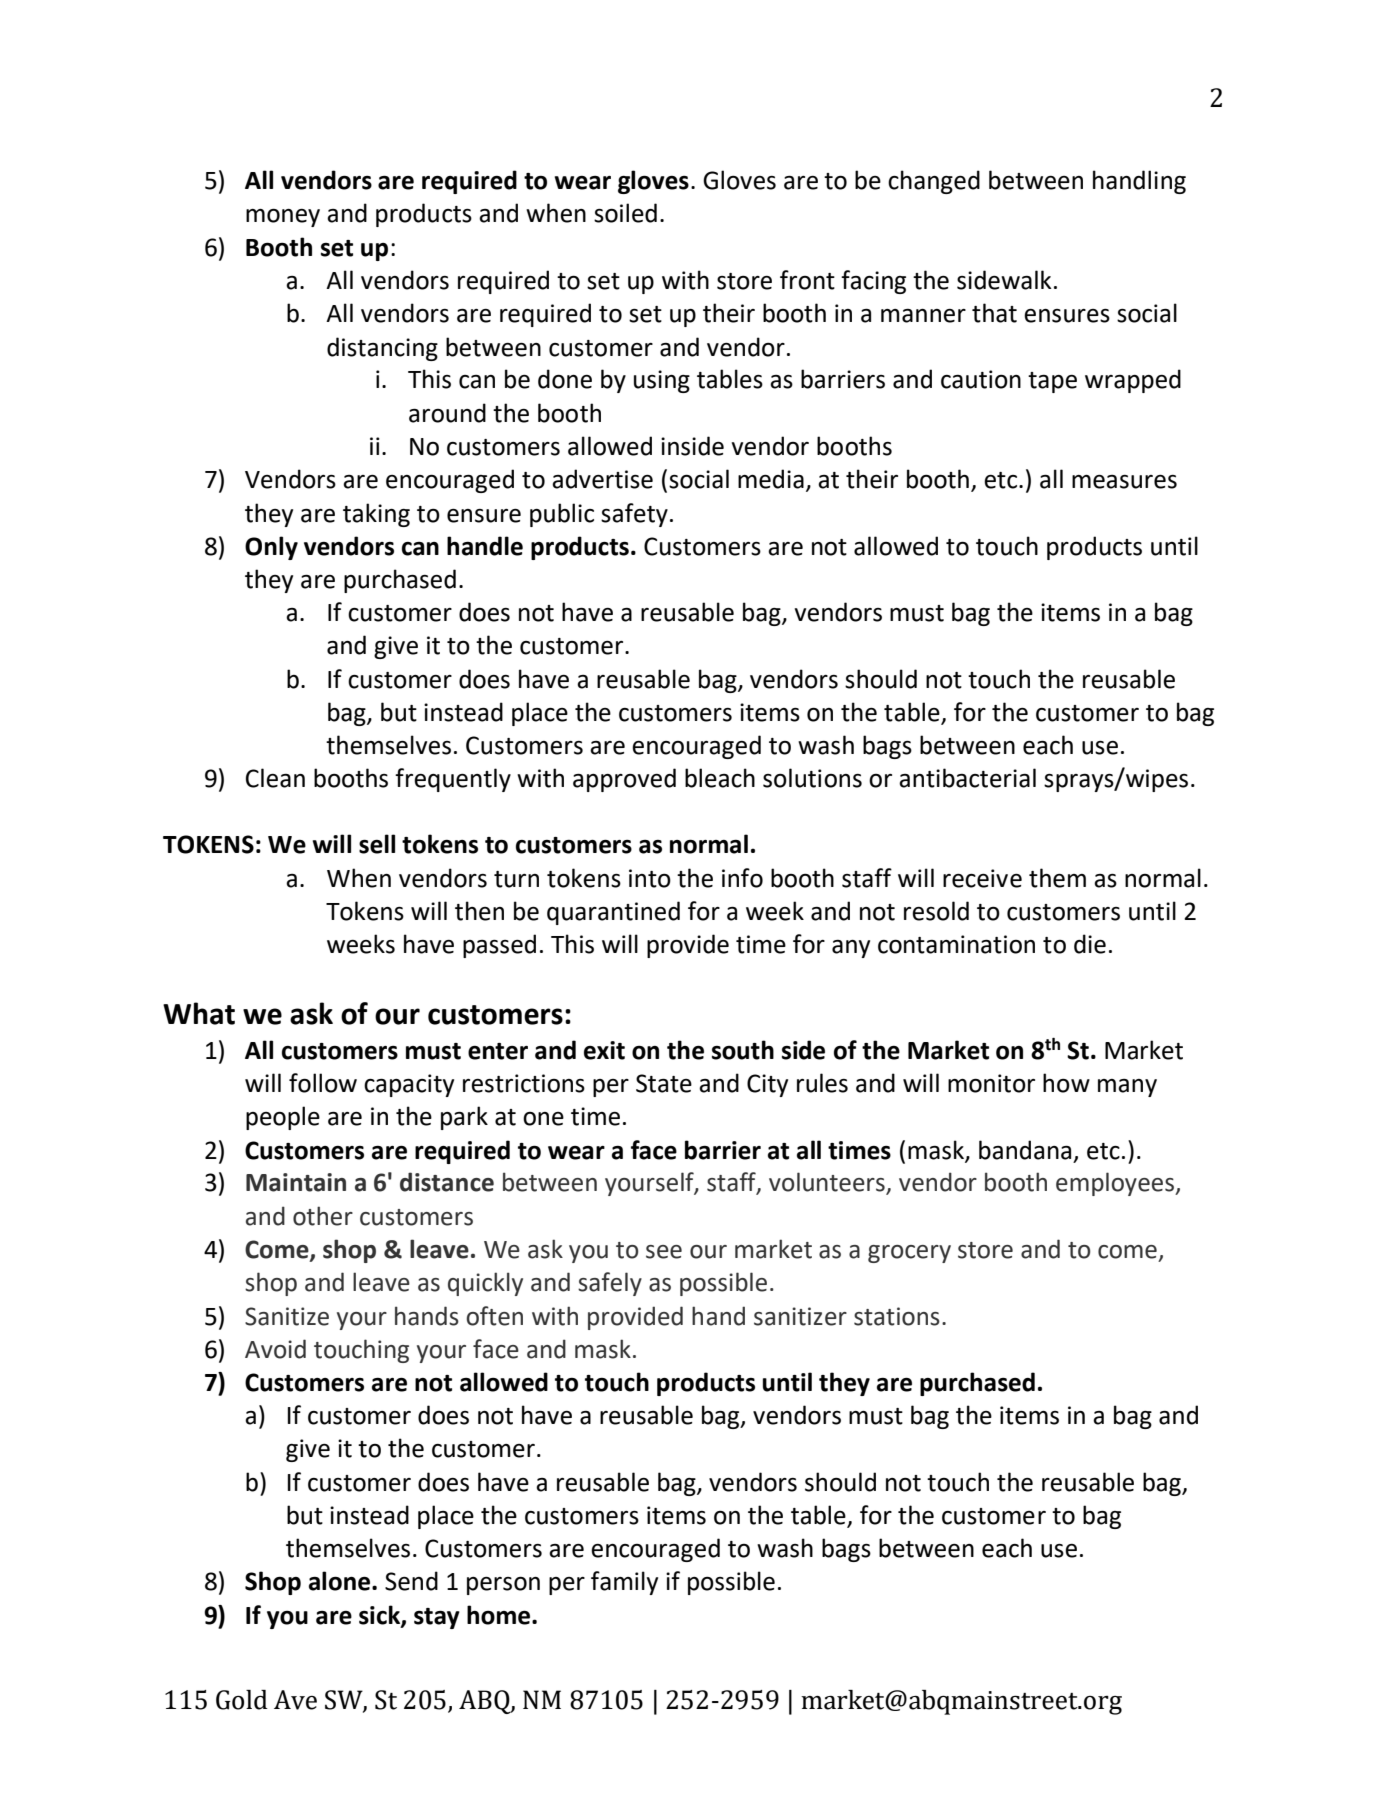  I want to click on Clean, so click(275, 778).
